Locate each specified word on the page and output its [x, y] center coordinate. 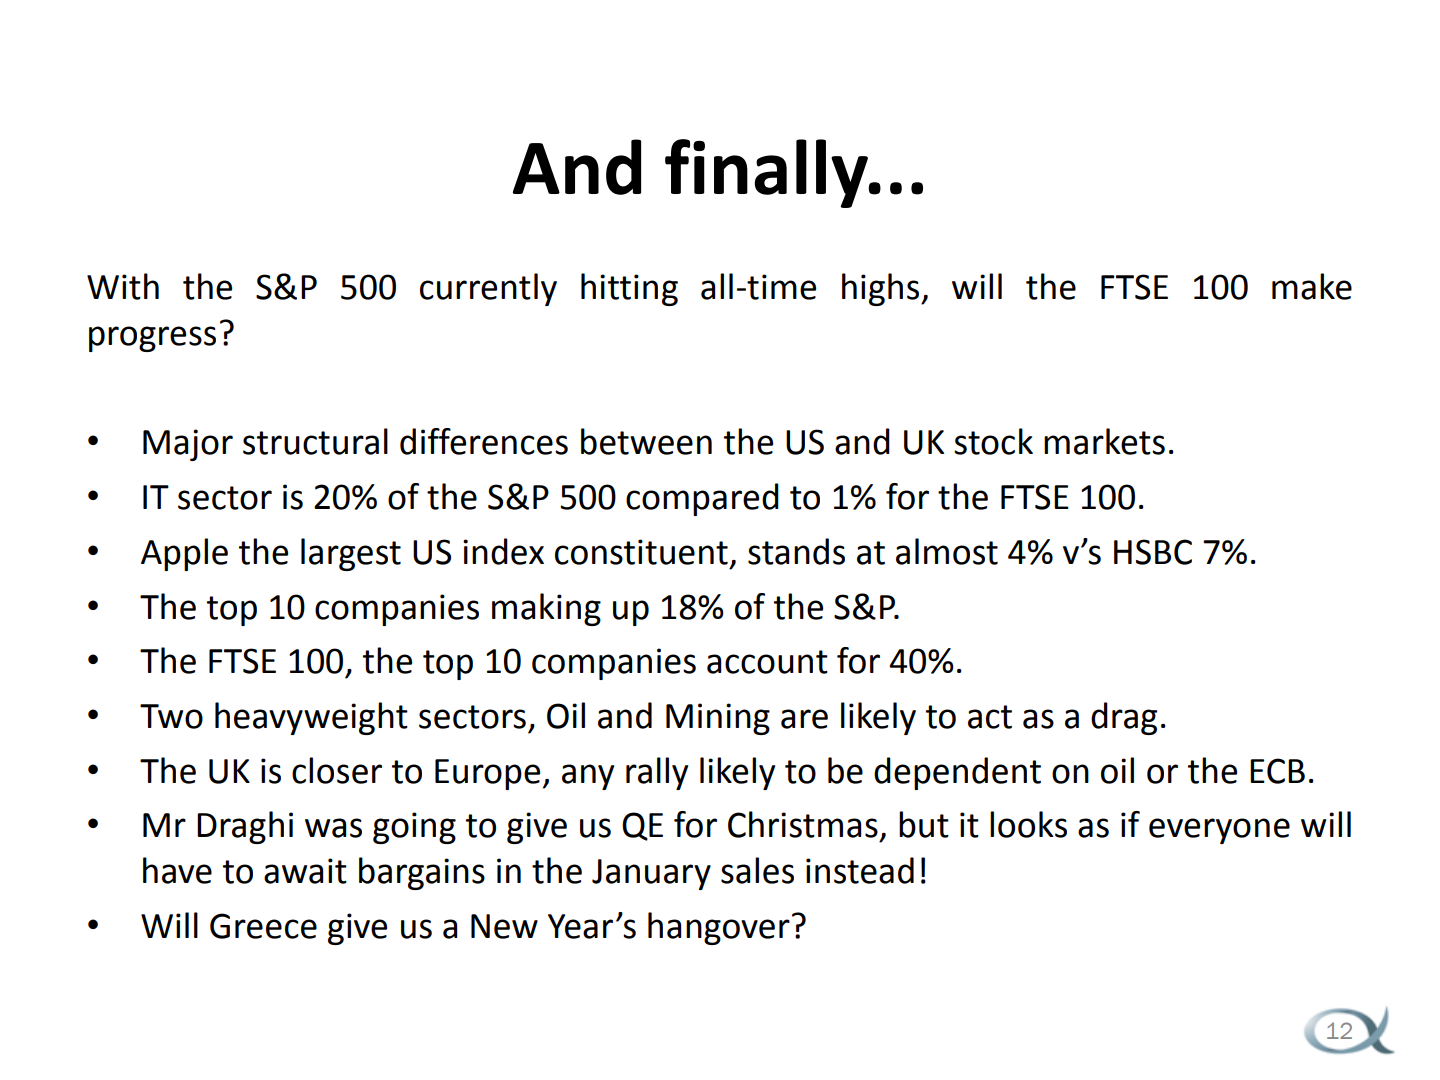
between [646, 441]
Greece [263, 926]
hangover [719, 928]
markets [1104, 441]
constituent [641, 552]
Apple [184, 554]
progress [152, 339]
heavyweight [311, 718]
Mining [718, 719]
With [123, 286]
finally [767, 173]
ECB [1277, 771]
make [1312, 286]
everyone [1219, 831]
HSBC [1153, 552]
